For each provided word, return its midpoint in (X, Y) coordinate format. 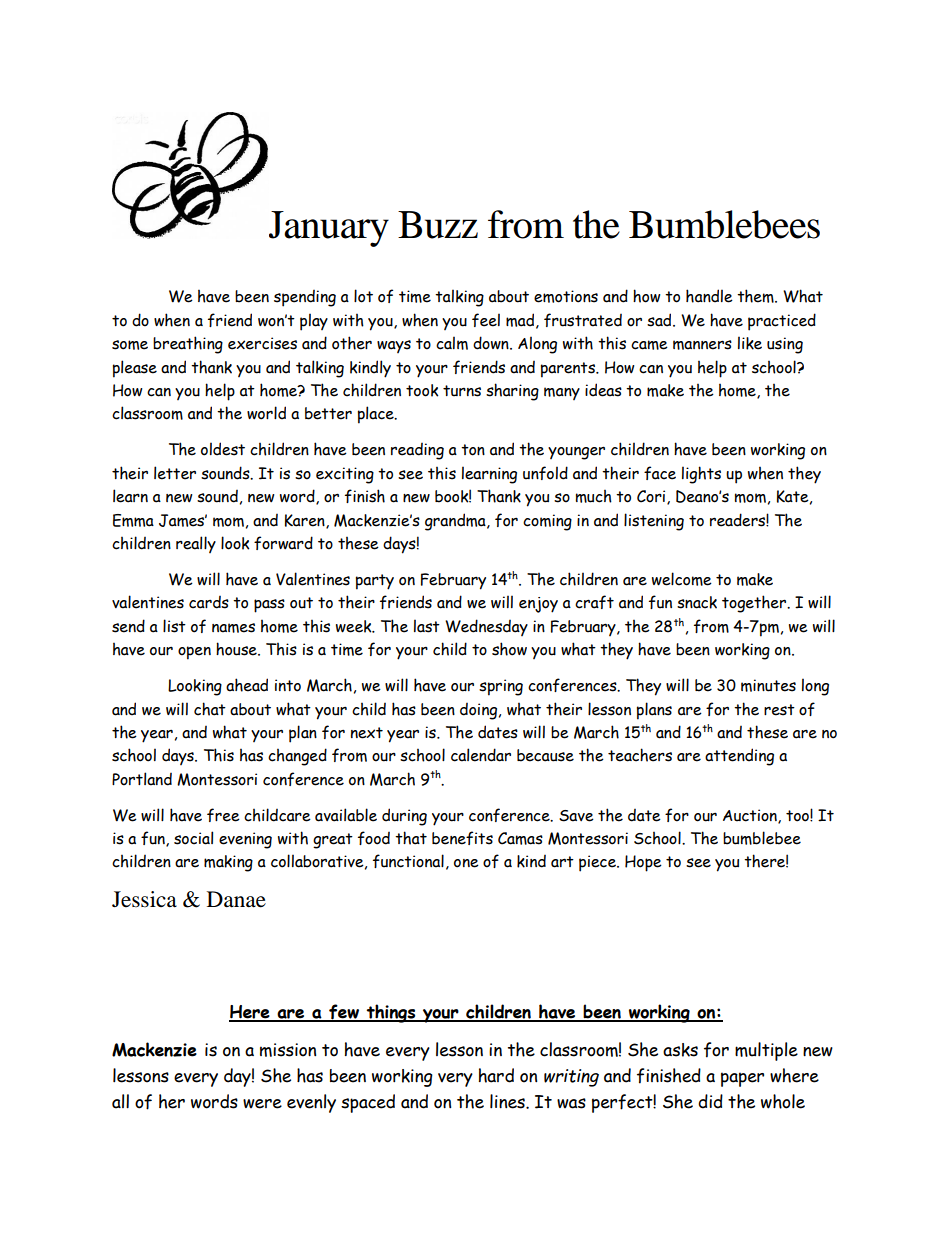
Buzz (438, 225)
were (262, 1104)
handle (709, 296)
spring (501, 687)
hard (496, 1075)
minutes (768, 685)
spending (305, 298)
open (194, 653)
